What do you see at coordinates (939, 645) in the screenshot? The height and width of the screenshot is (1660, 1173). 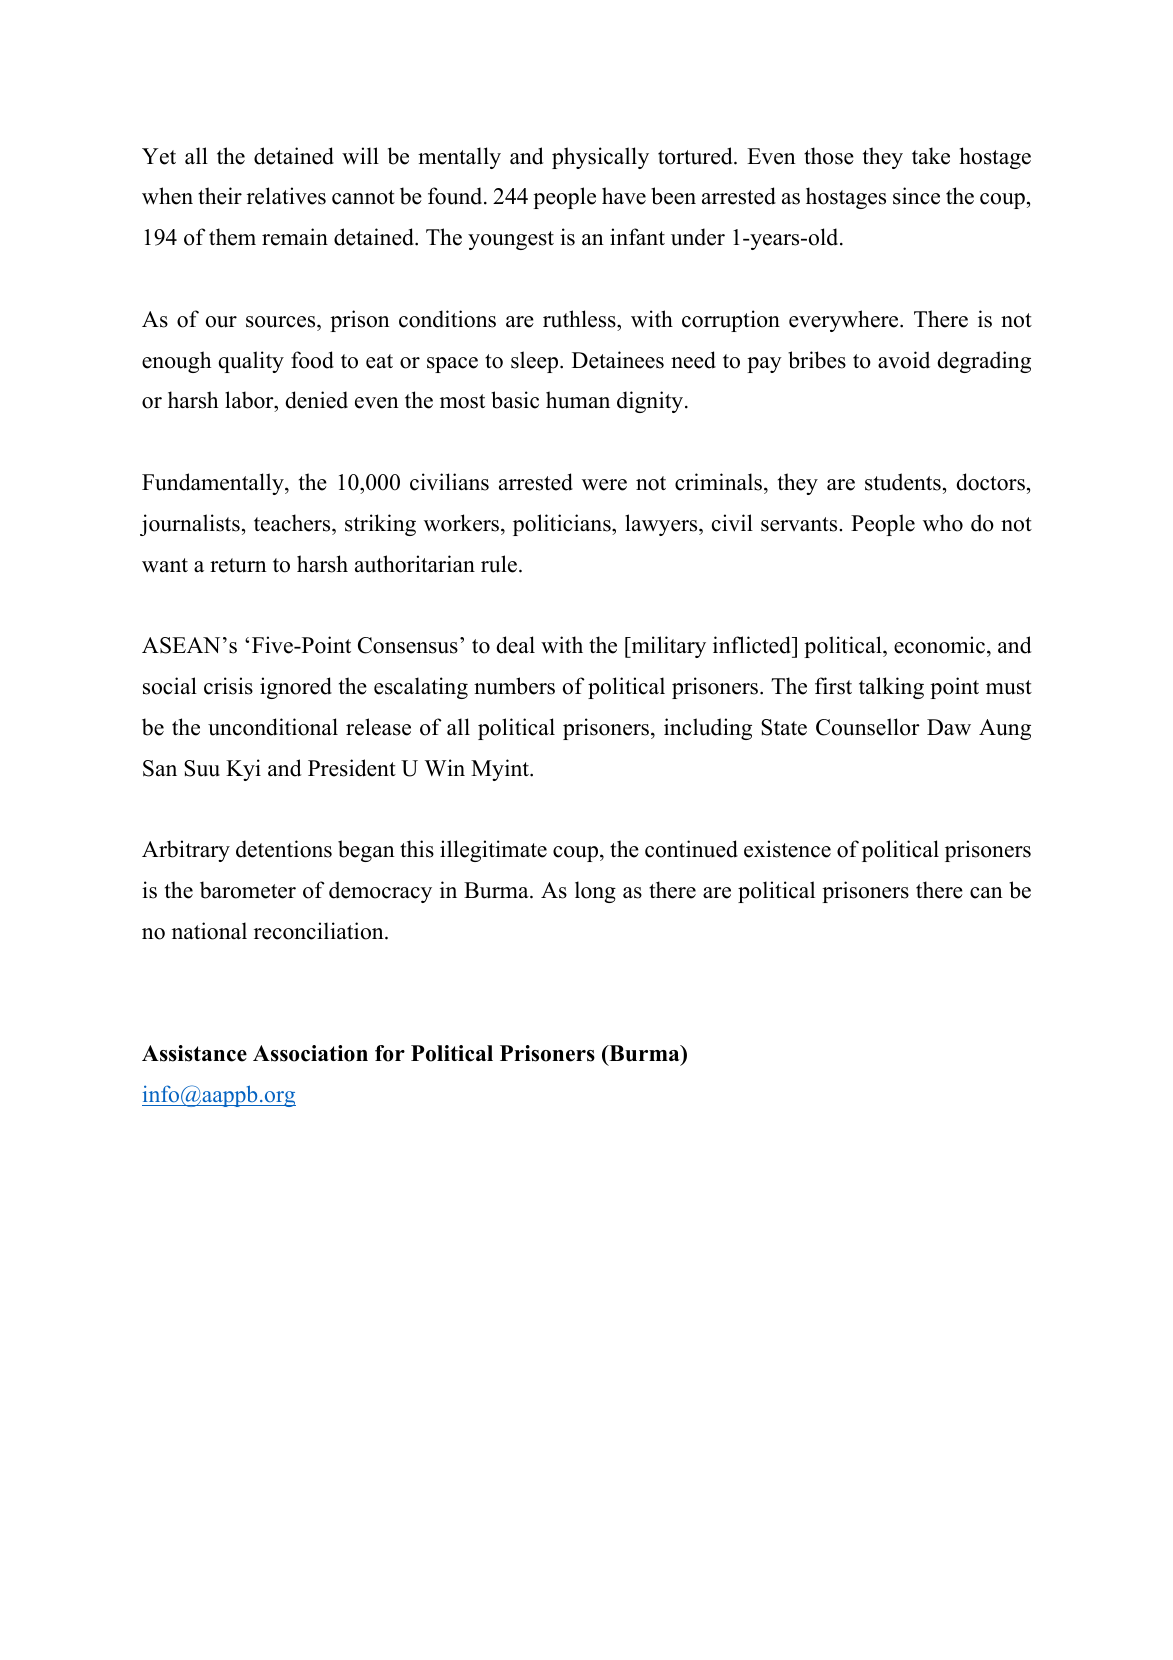 I see `economic` at bounding box center [939, 645].
